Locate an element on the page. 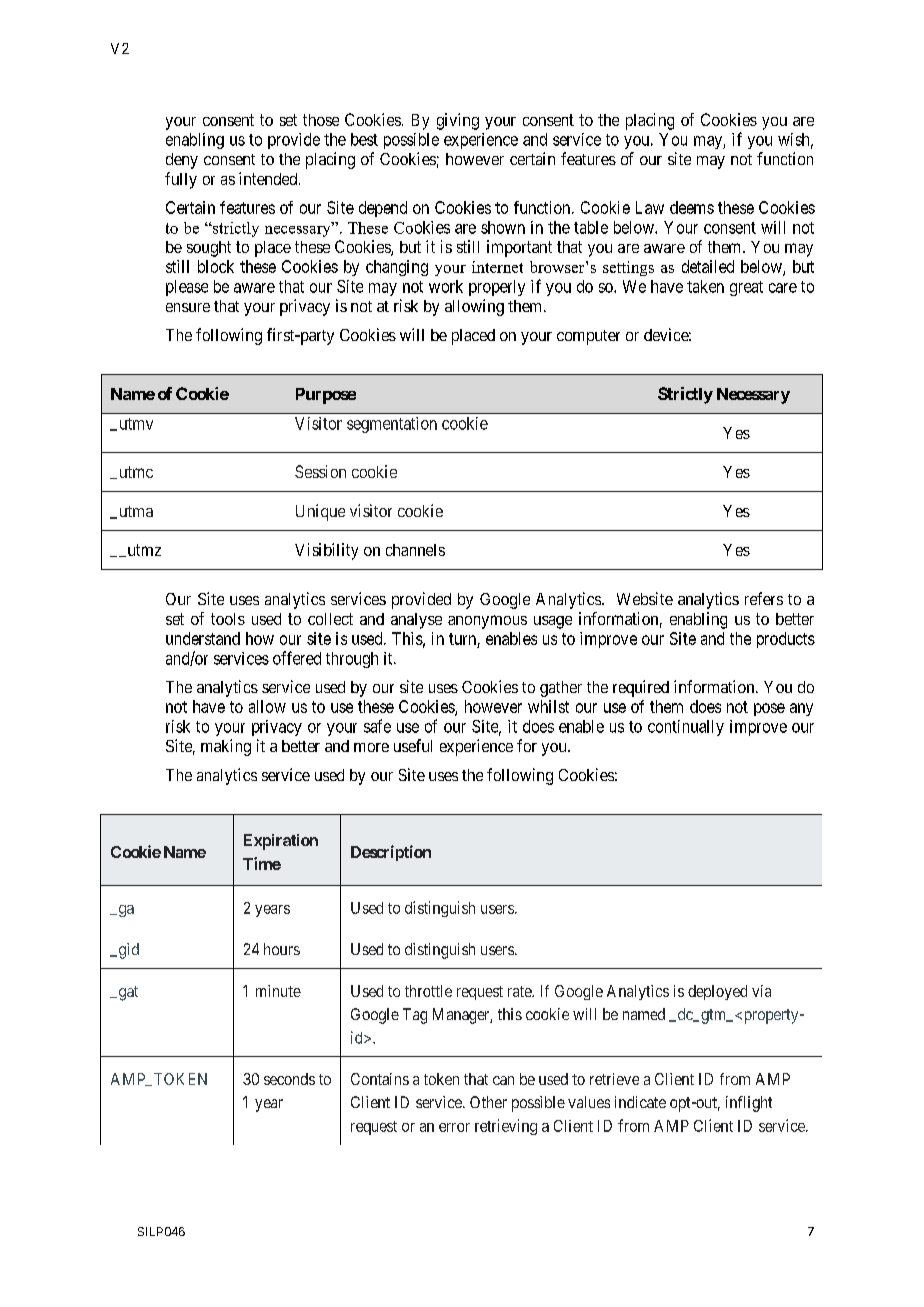 This document has width=924, height=1307. refers is located at coordinates (764, 598).
